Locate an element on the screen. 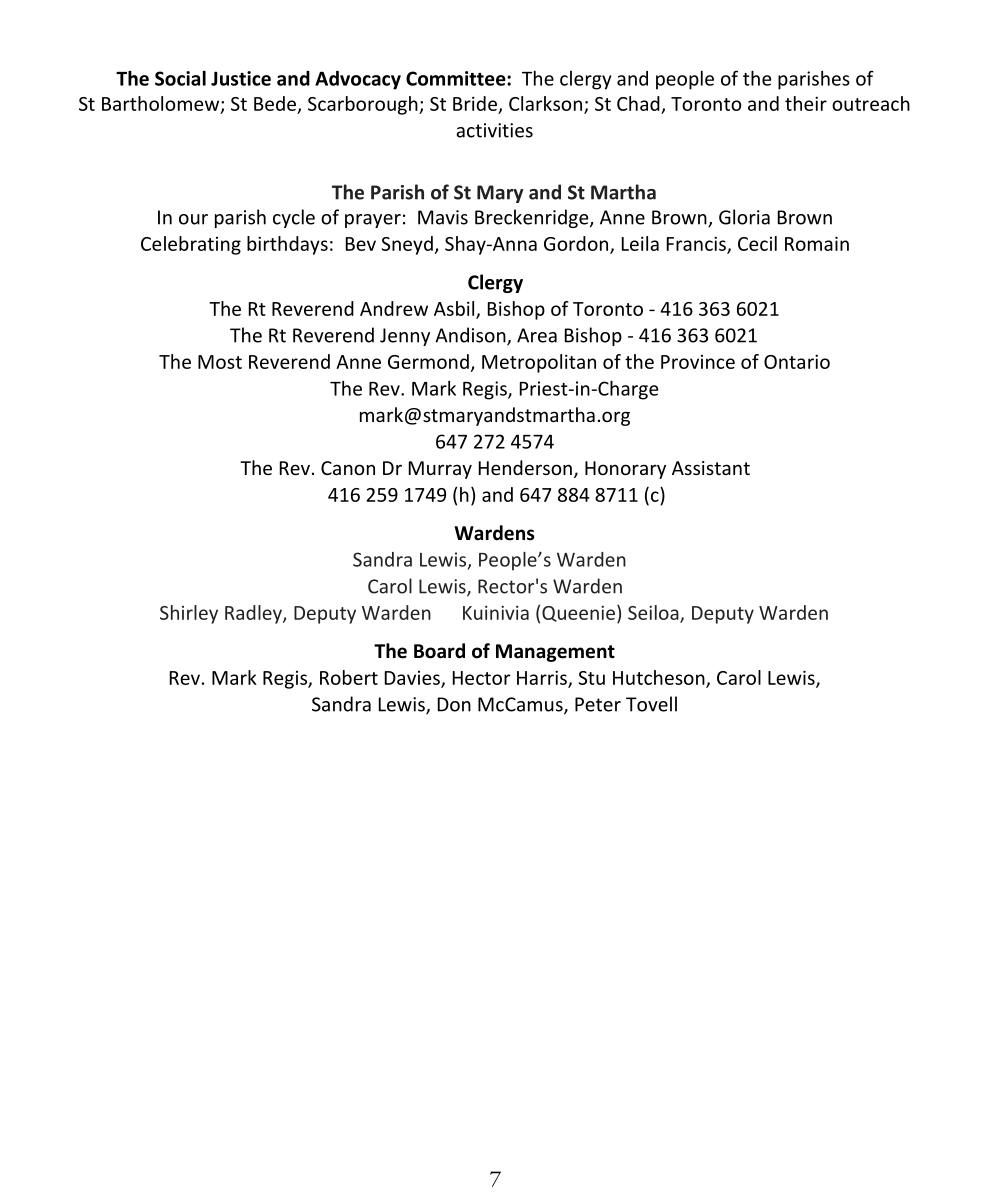  Most is located at coordinates (220, 362).
